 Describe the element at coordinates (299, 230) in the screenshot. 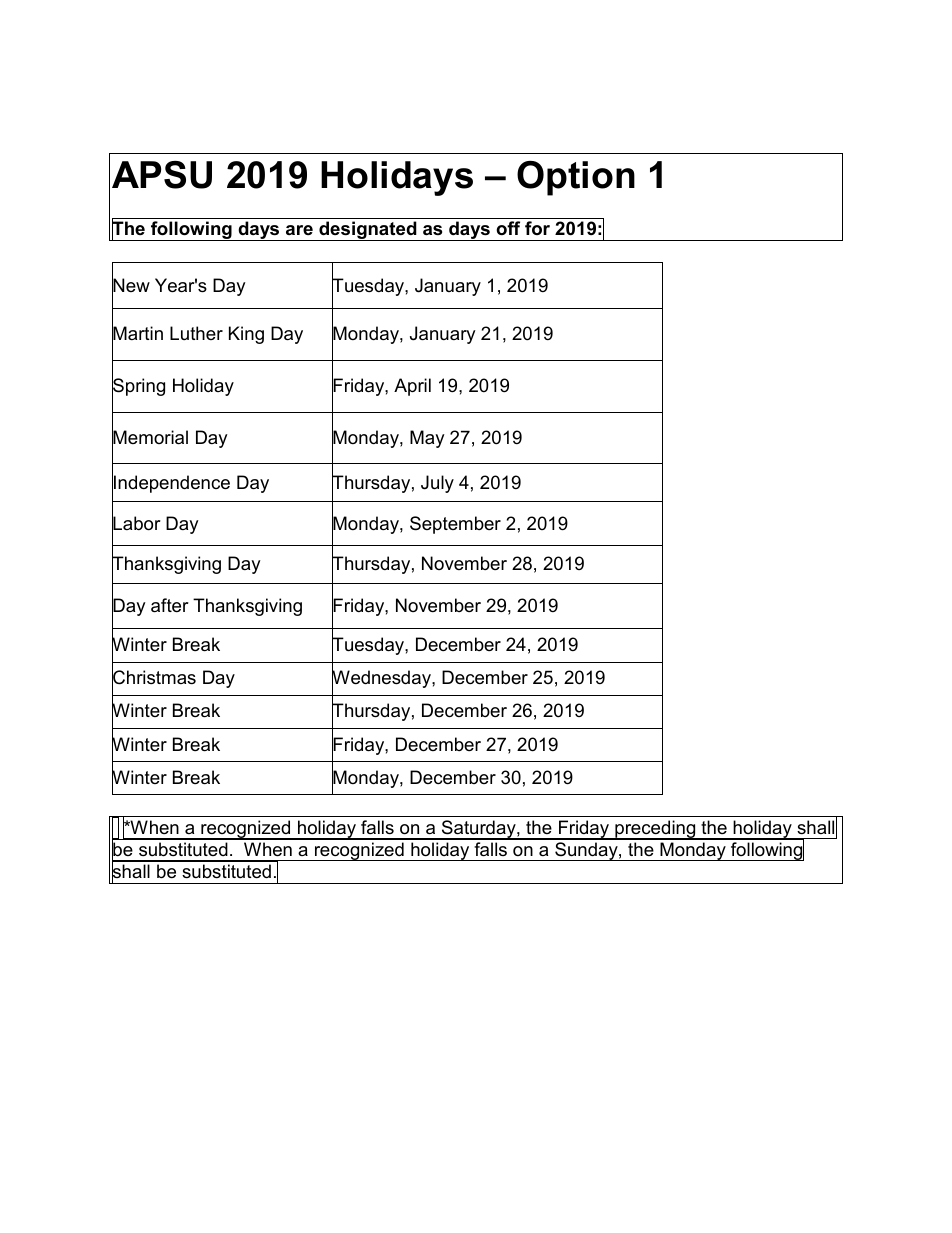

I see `are` at that location.
